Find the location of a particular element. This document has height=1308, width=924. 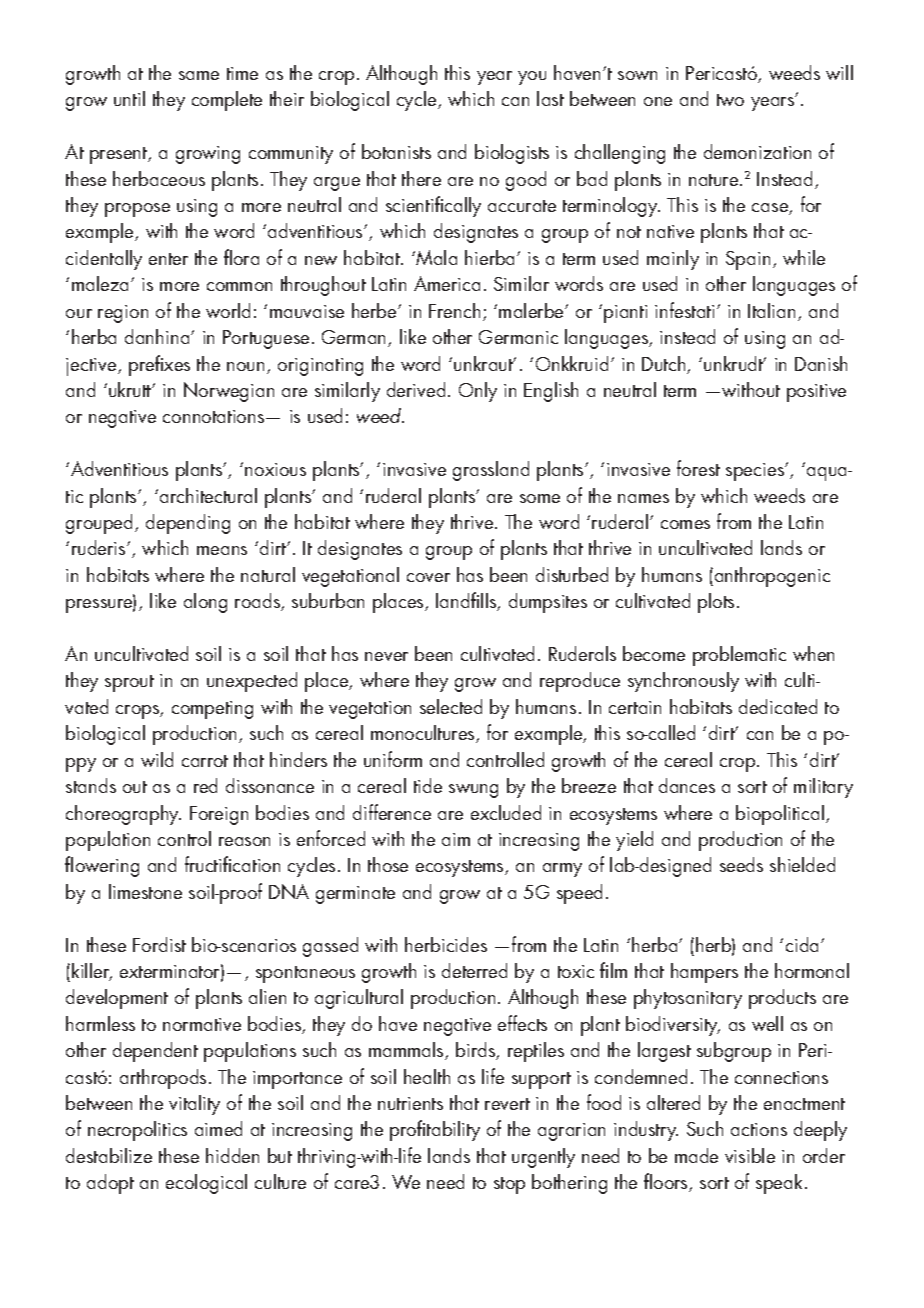

swung is located at coordinates (473, 791).
